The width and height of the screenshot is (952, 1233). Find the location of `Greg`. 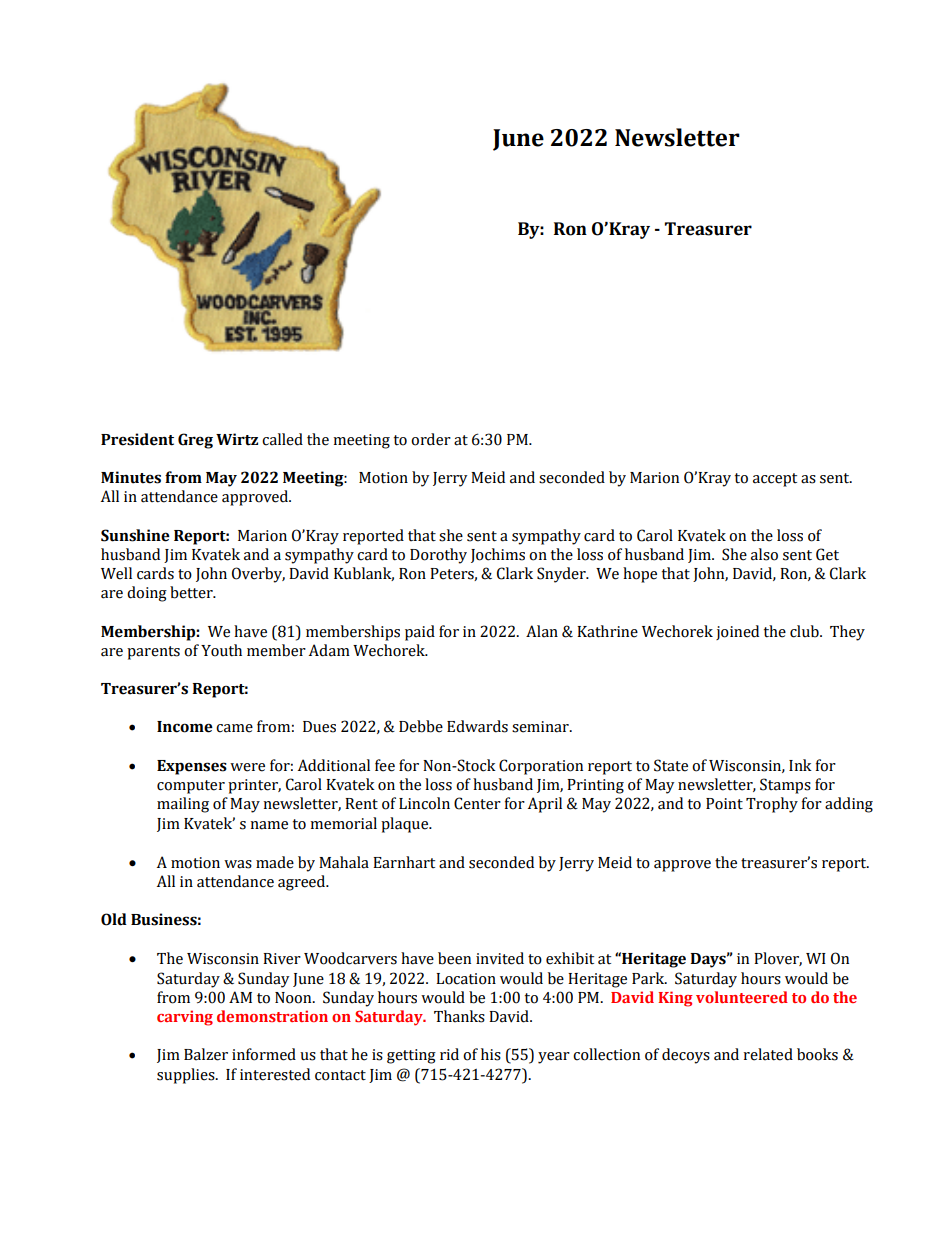

Greg is located at coordinates (195, 441).
